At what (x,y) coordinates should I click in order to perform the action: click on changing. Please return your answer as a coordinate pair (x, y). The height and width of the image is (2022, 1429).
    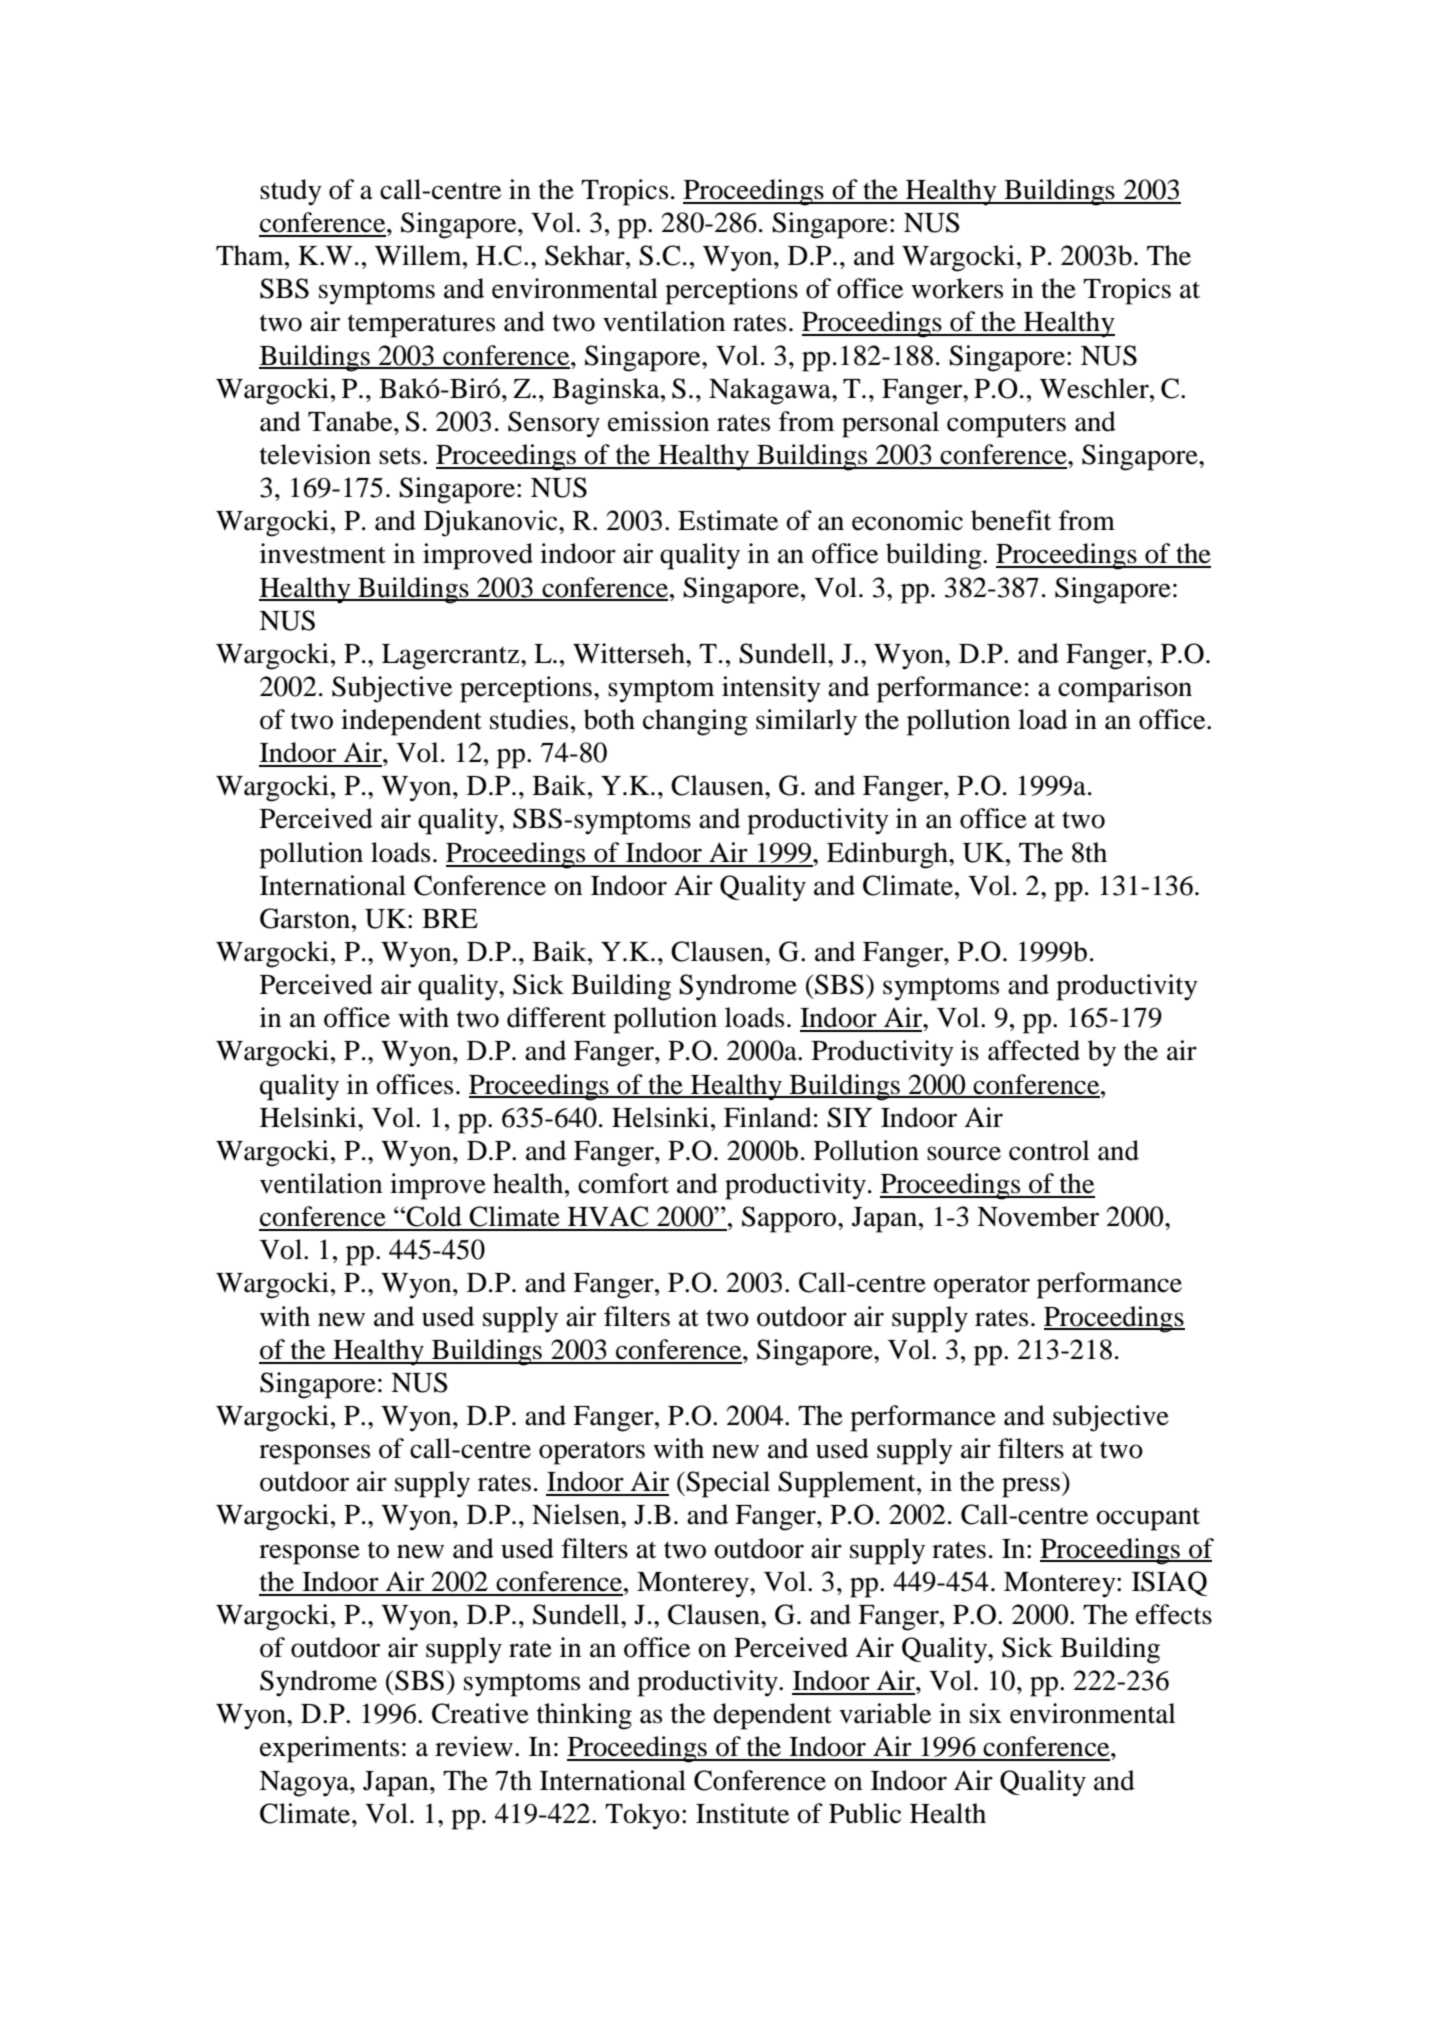
    Looking at the image, I should click on (695, 722).
